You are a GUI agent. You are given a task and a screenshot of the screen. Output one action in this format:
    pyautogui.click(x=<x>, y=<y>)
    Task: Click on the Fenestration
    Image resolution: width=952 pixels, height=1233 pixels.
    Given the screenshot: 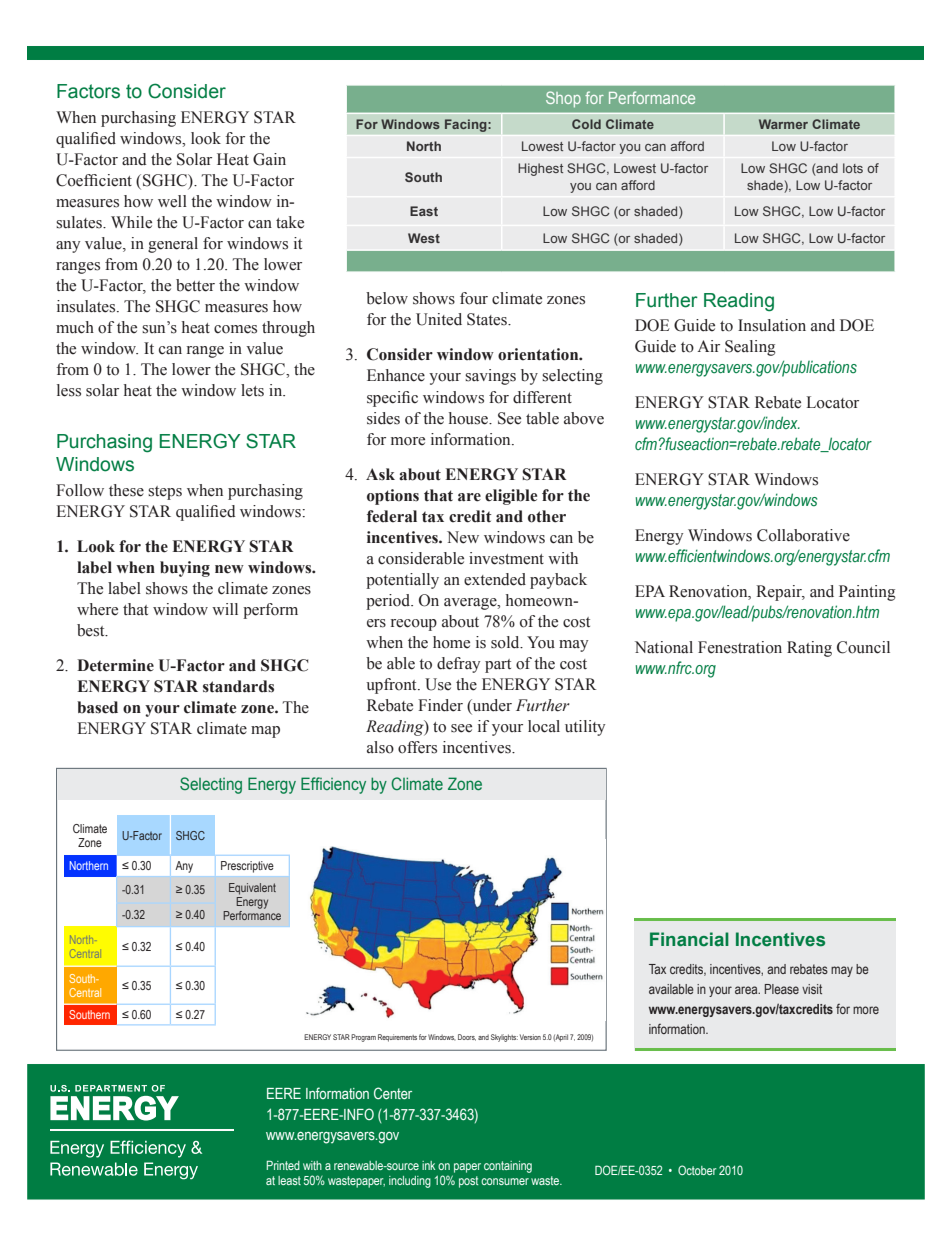 What is the action you would take?
    pyautogui.click(x=740, y=647)
